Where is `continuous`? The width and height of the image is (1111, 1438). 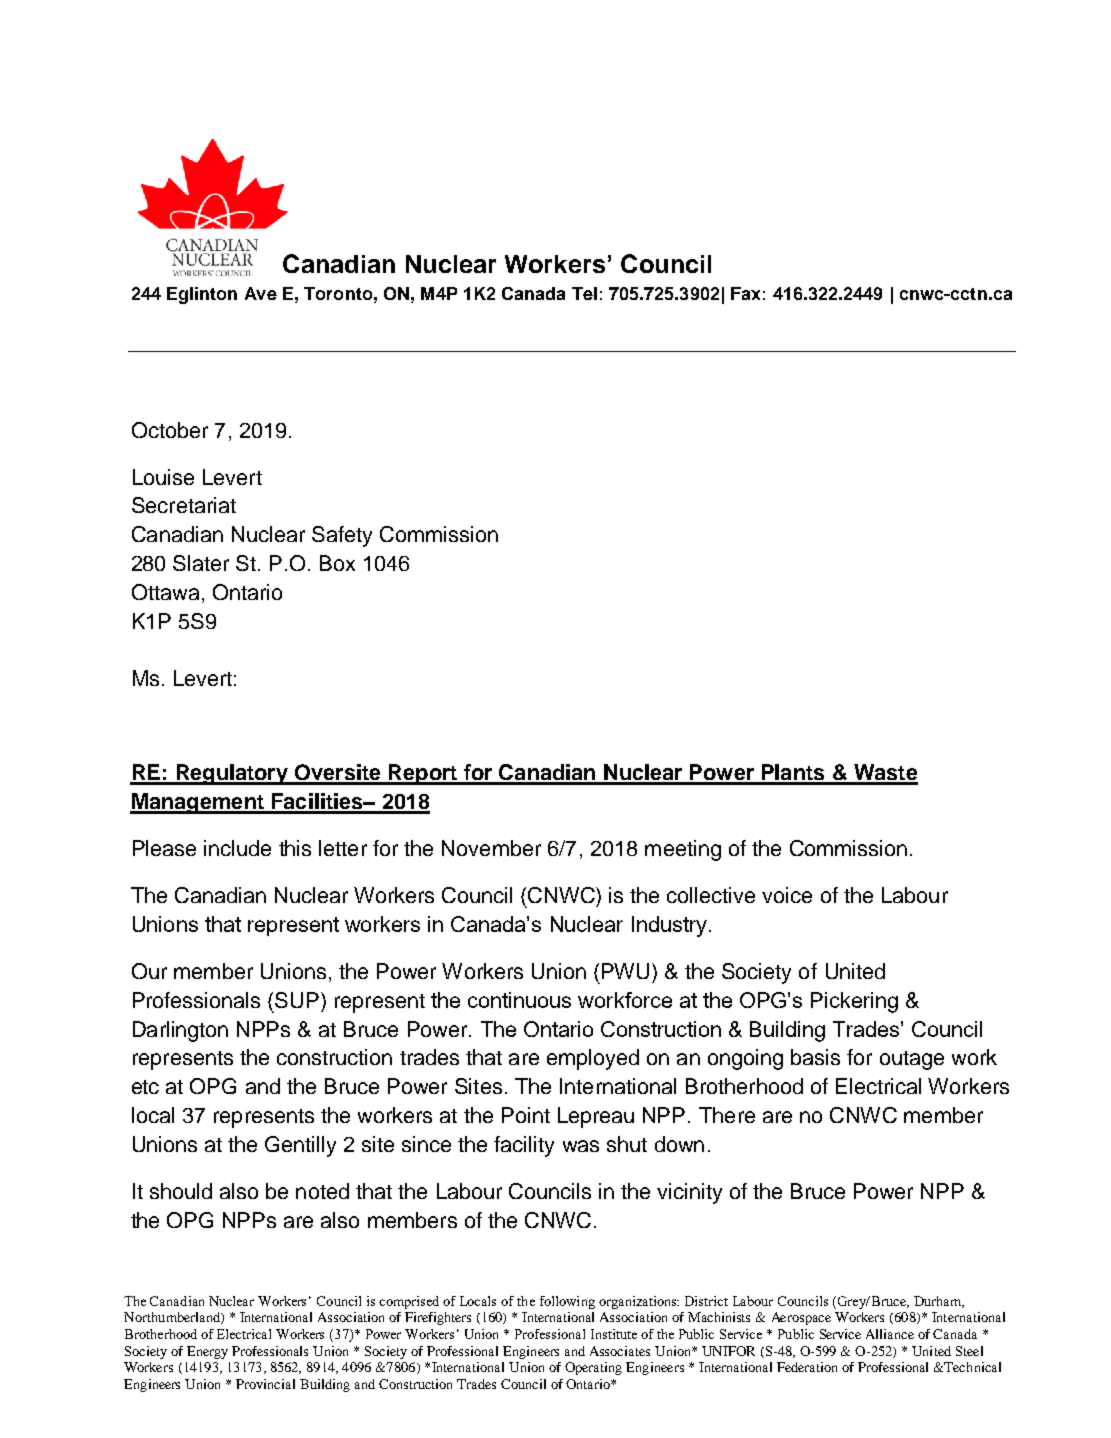 continuous is located at coordinates (519, 1000).
